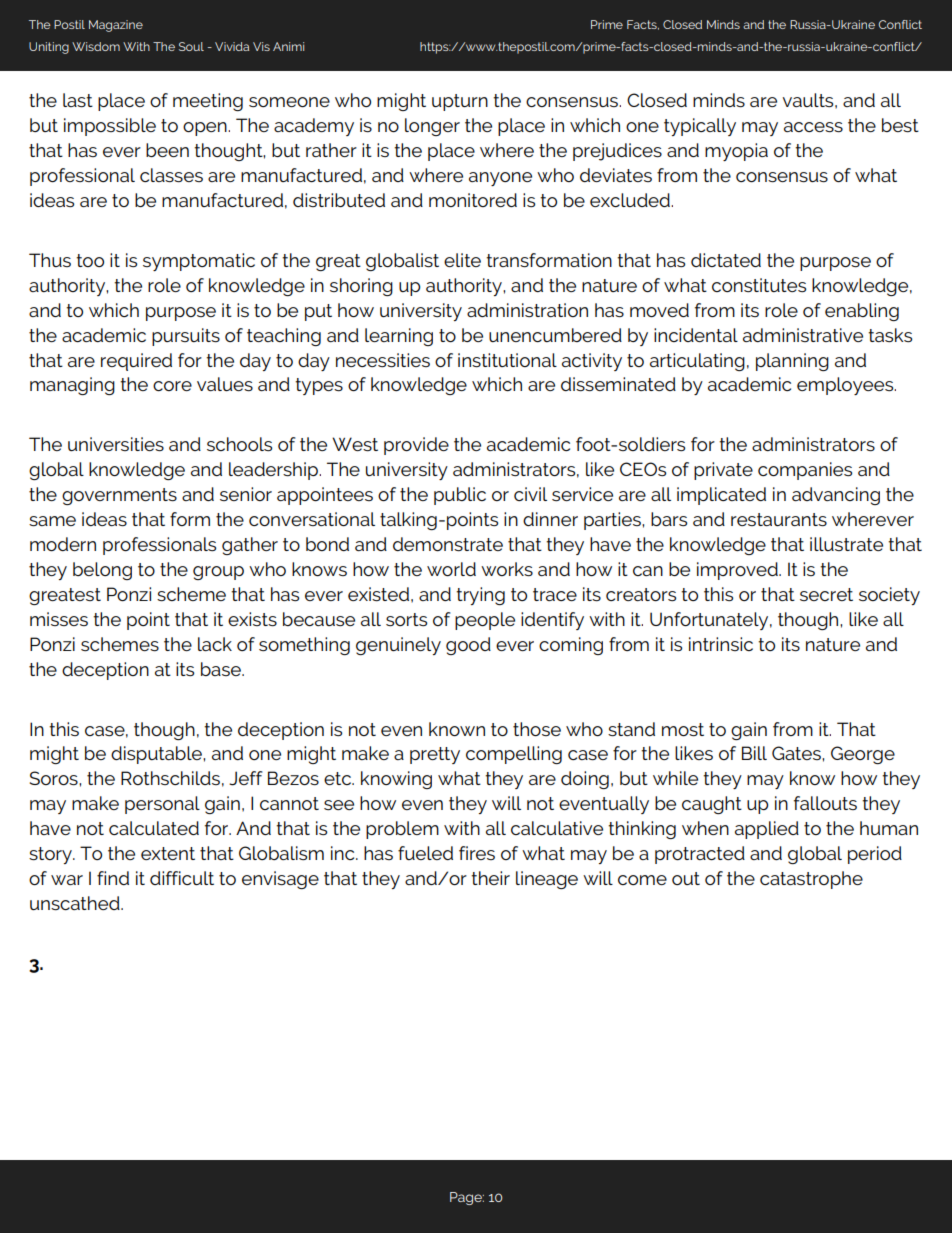 Image resolution: width=952 pixels, height=1233 pixels. I want to click on public, so click(460, 496).
